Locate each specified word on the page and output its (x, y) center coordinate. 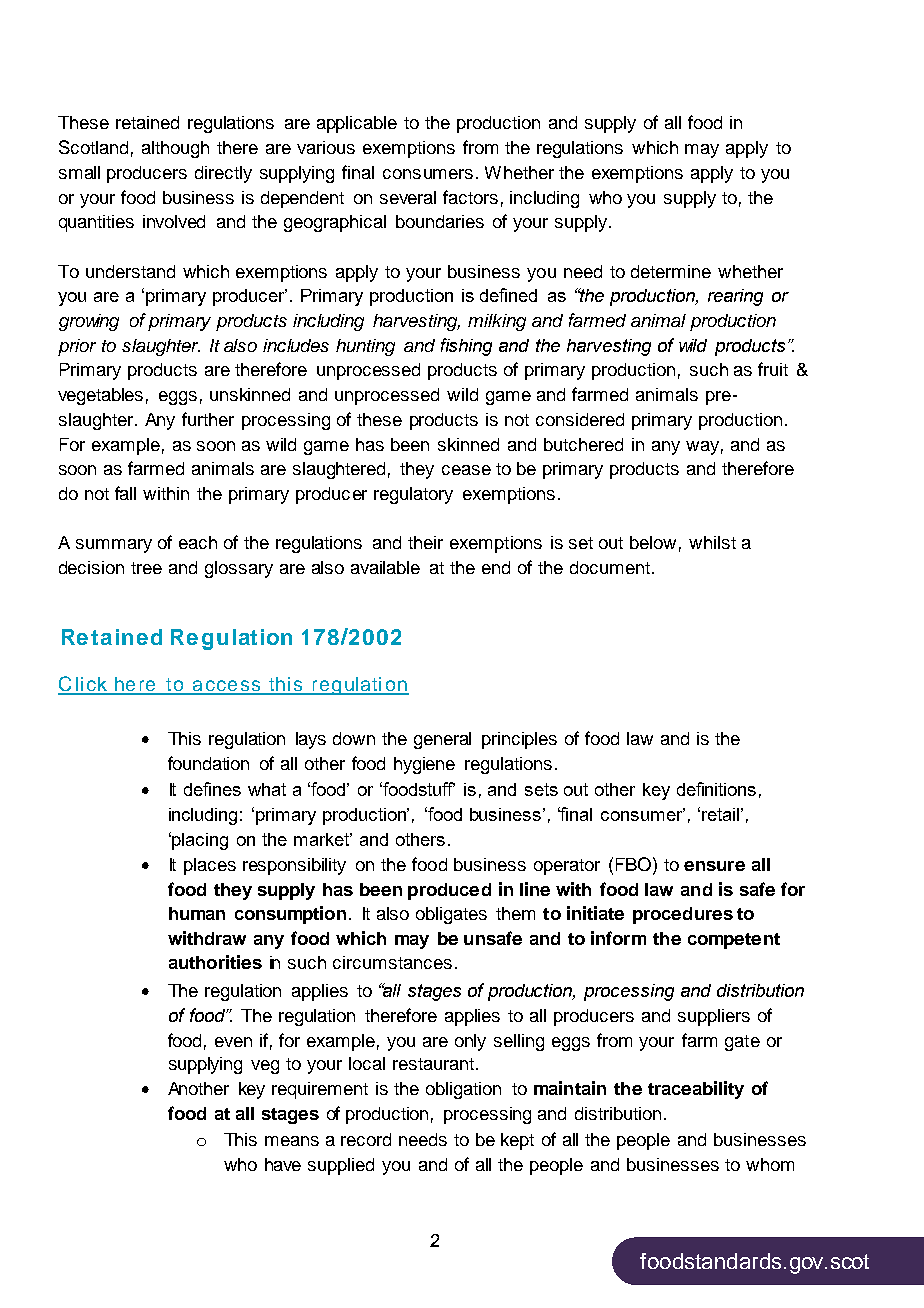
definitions (716, 789)
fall (125, 493)
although (175, 149)
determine (671, 271)
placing (199, 841)
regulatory (413, 495)
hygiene (424, 765)
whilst (712, 542)
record (366, 1139)
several (408, 197)
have (283, 1164)
